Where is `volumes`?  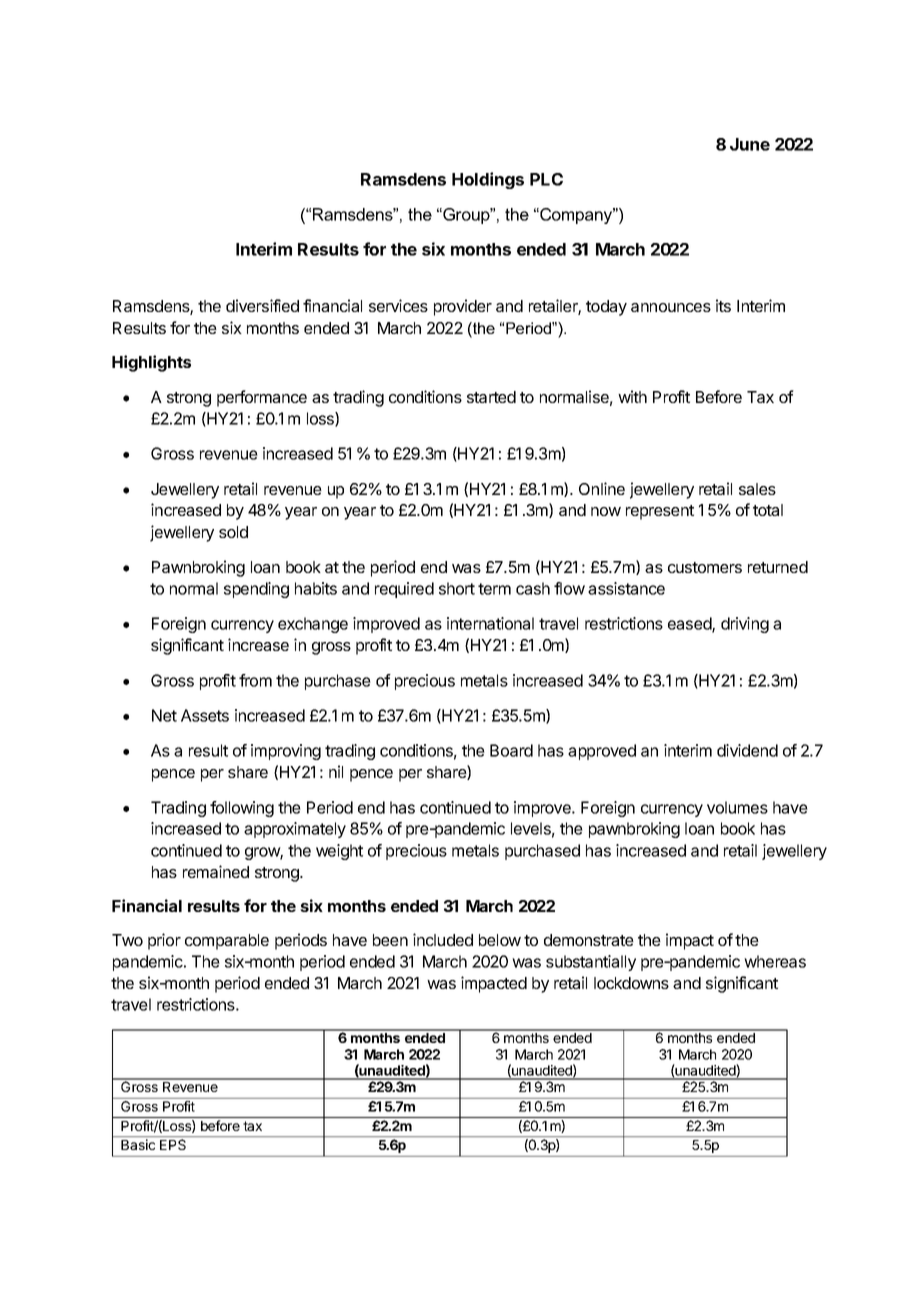
volumes is located at coordinates (737, 807).
